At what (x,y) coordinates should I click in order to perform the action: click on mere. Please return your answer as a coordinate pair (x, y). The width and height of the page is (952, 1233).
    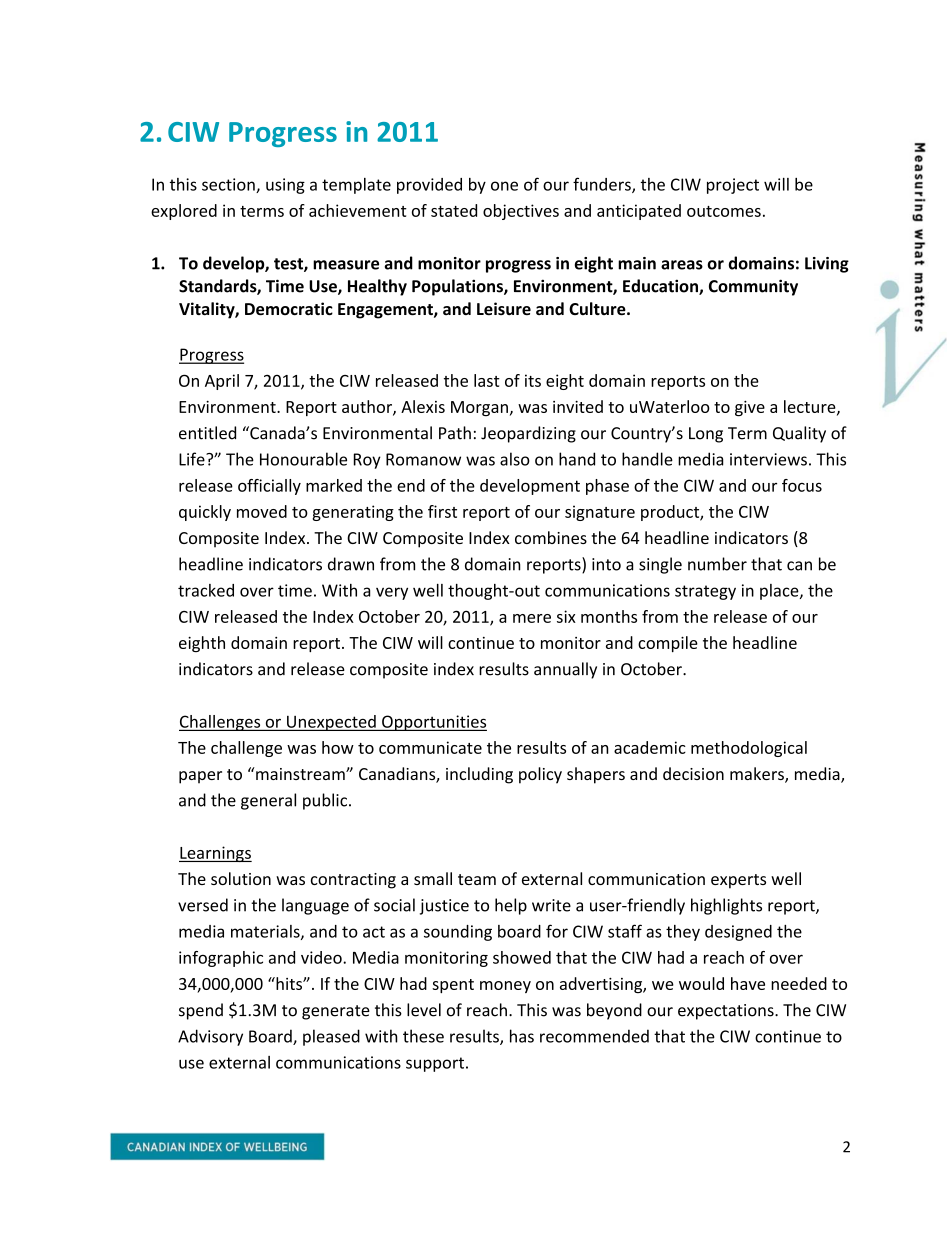
    Looking at the image, I should click on (532, 618).
